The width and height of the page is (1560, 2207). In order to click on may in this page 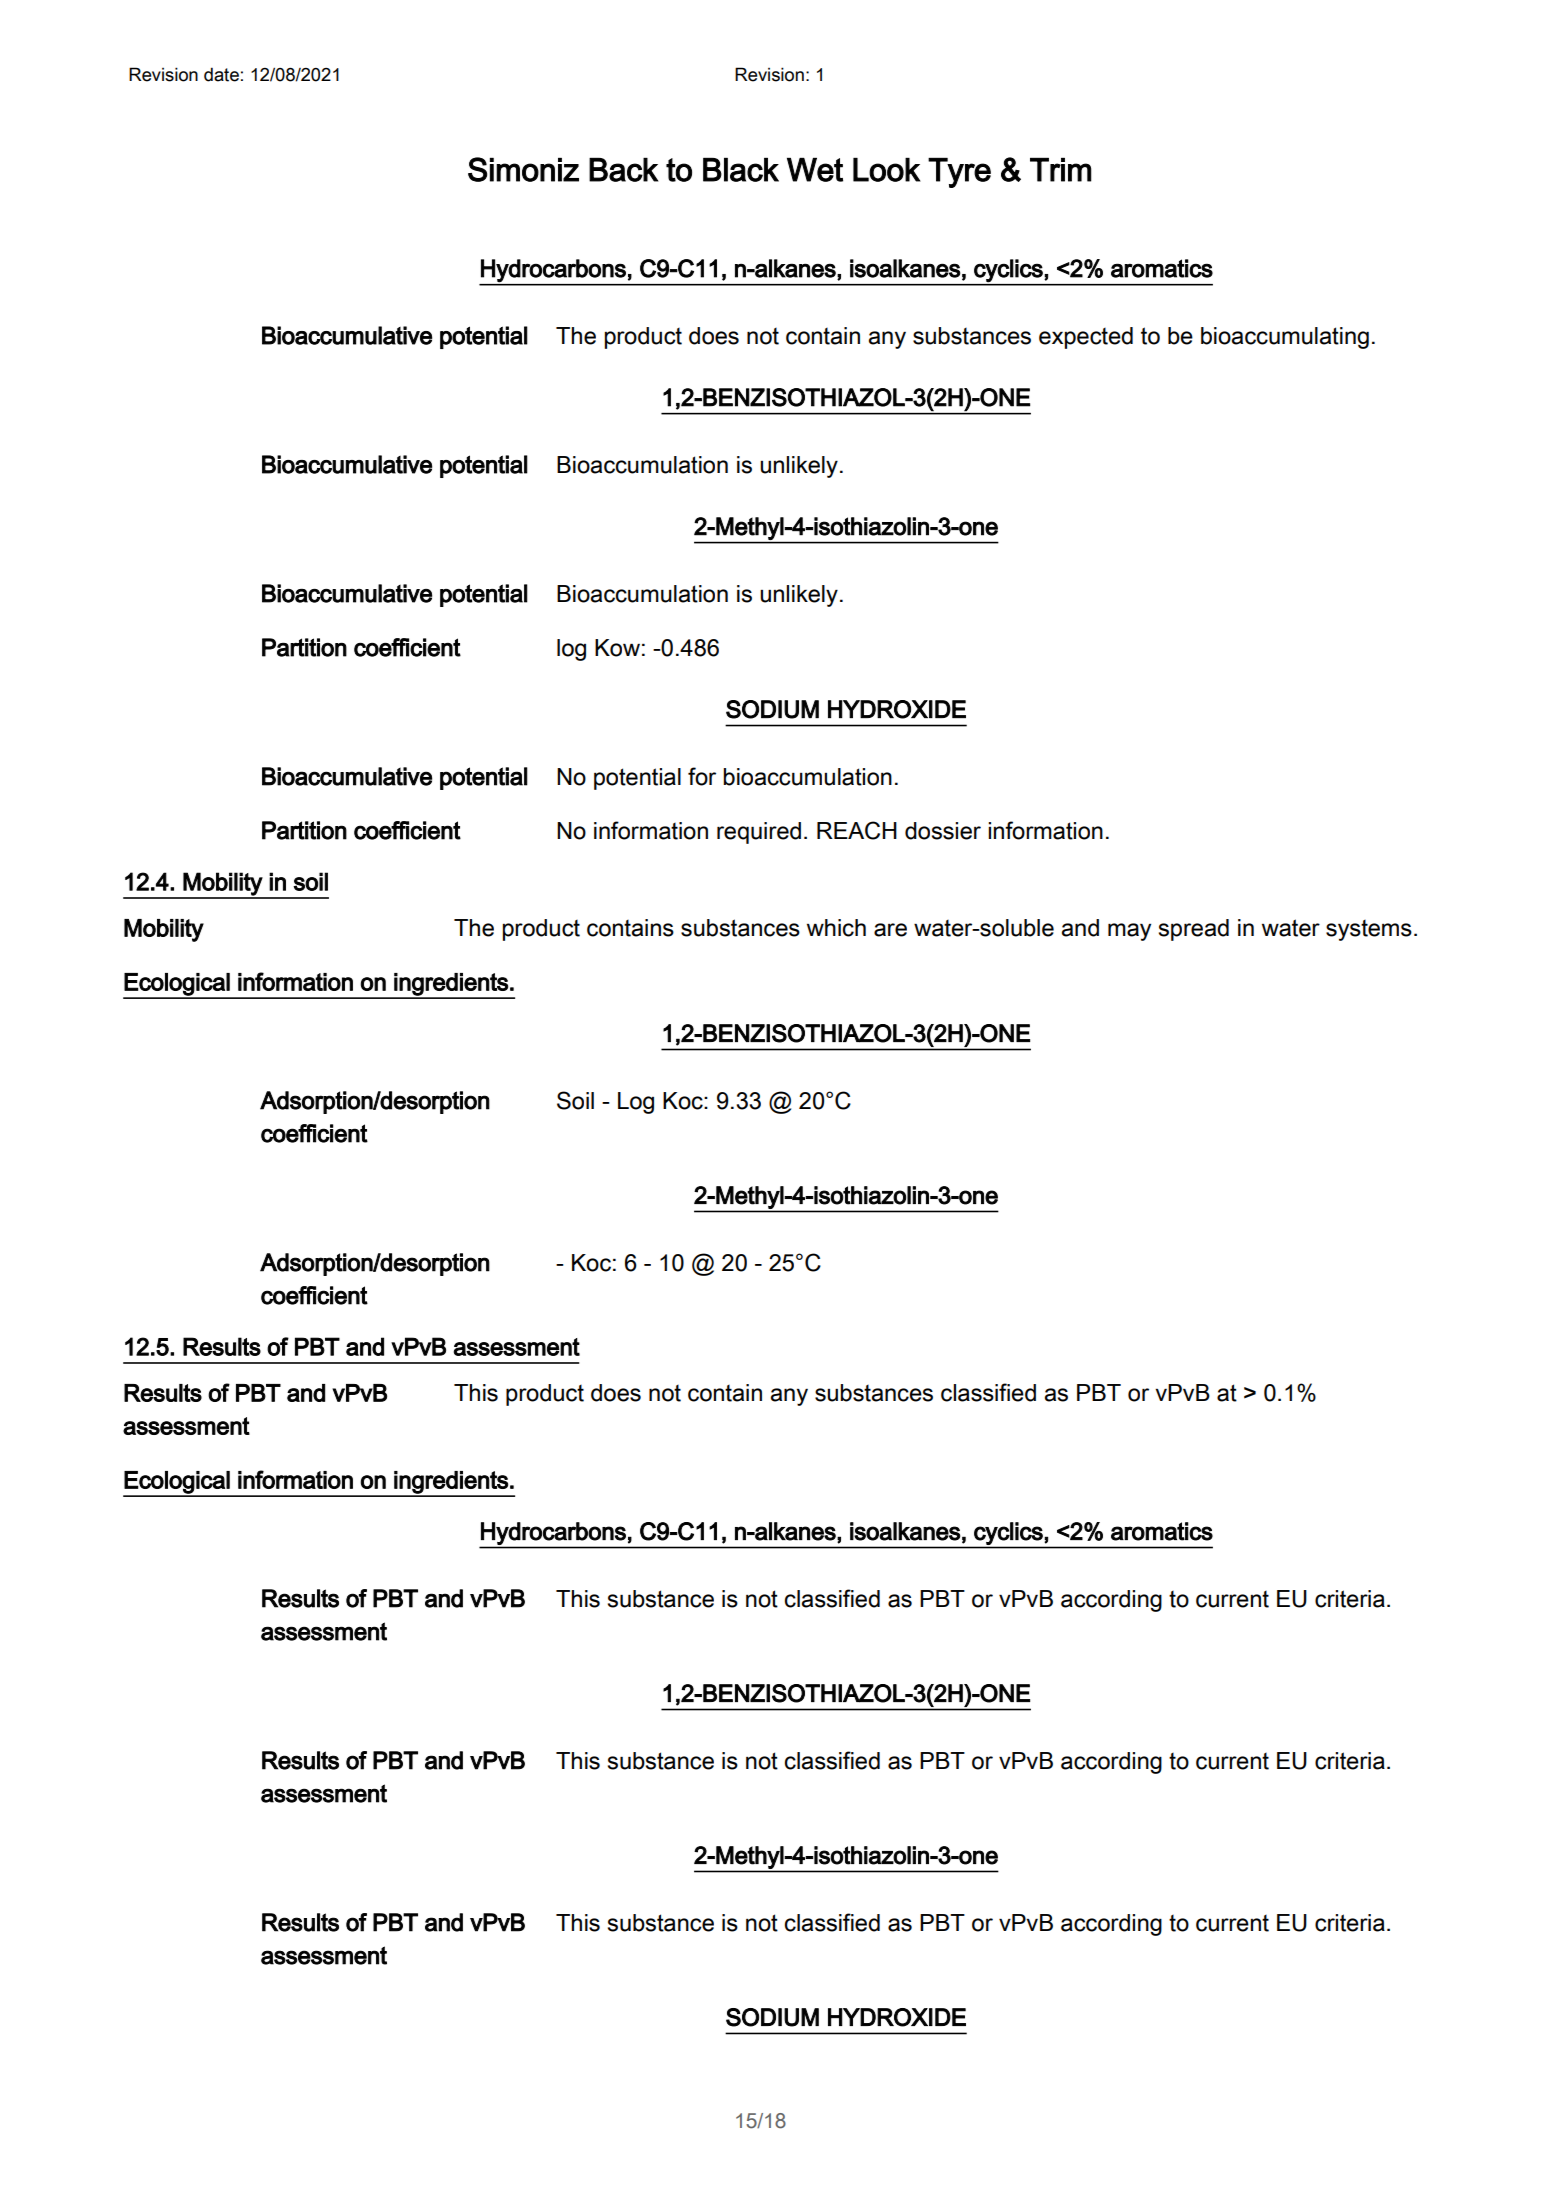, I will do `click(1129, 932)`.
